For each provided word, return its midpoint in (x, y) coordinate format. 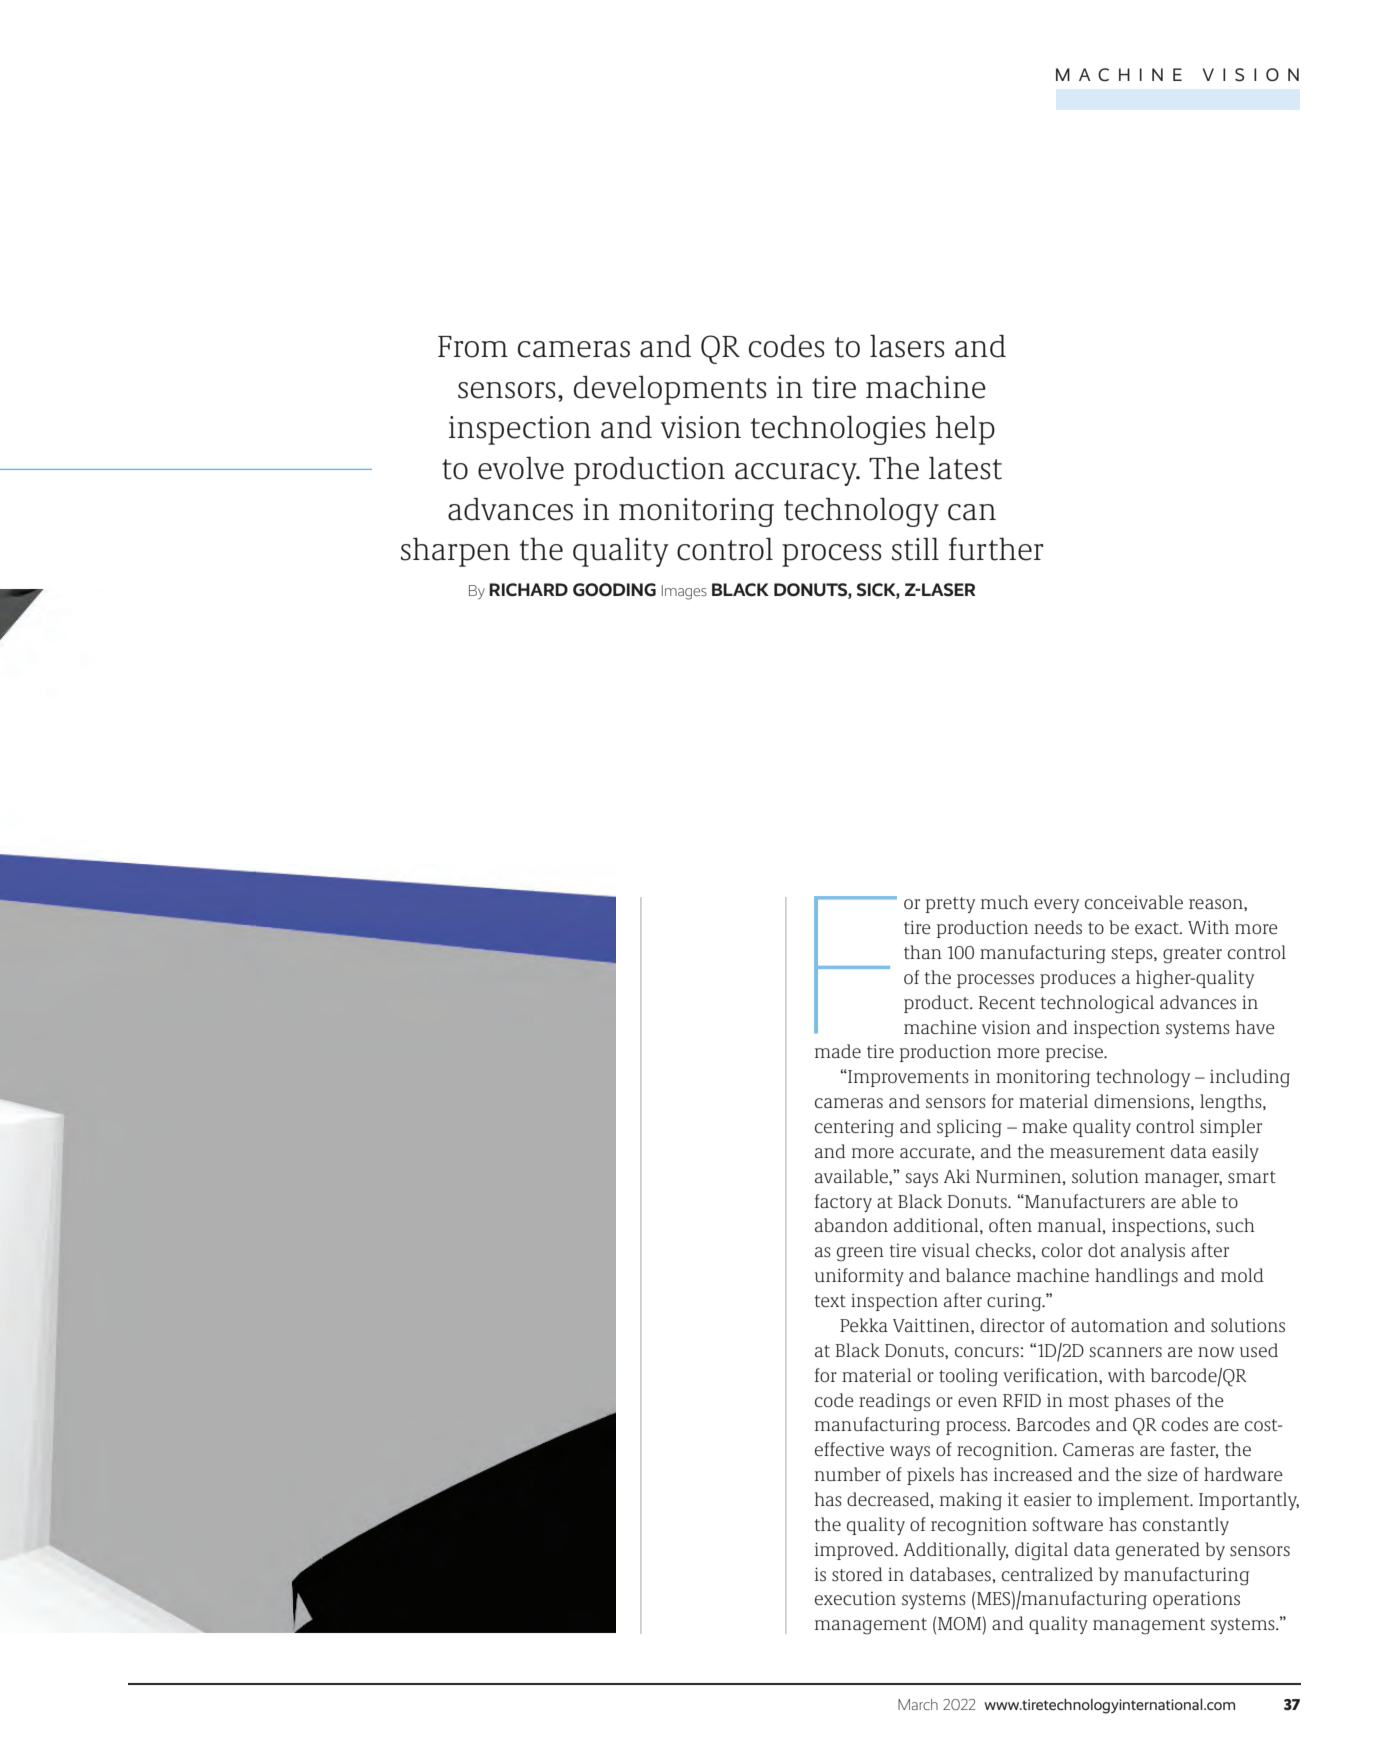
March (918, 1704)
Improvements (907, 1078)
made (838, 1051)
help (965, 430)
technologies (838, 430)
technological (1097, 1004)
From (473, 347)
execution (855, 1598)
